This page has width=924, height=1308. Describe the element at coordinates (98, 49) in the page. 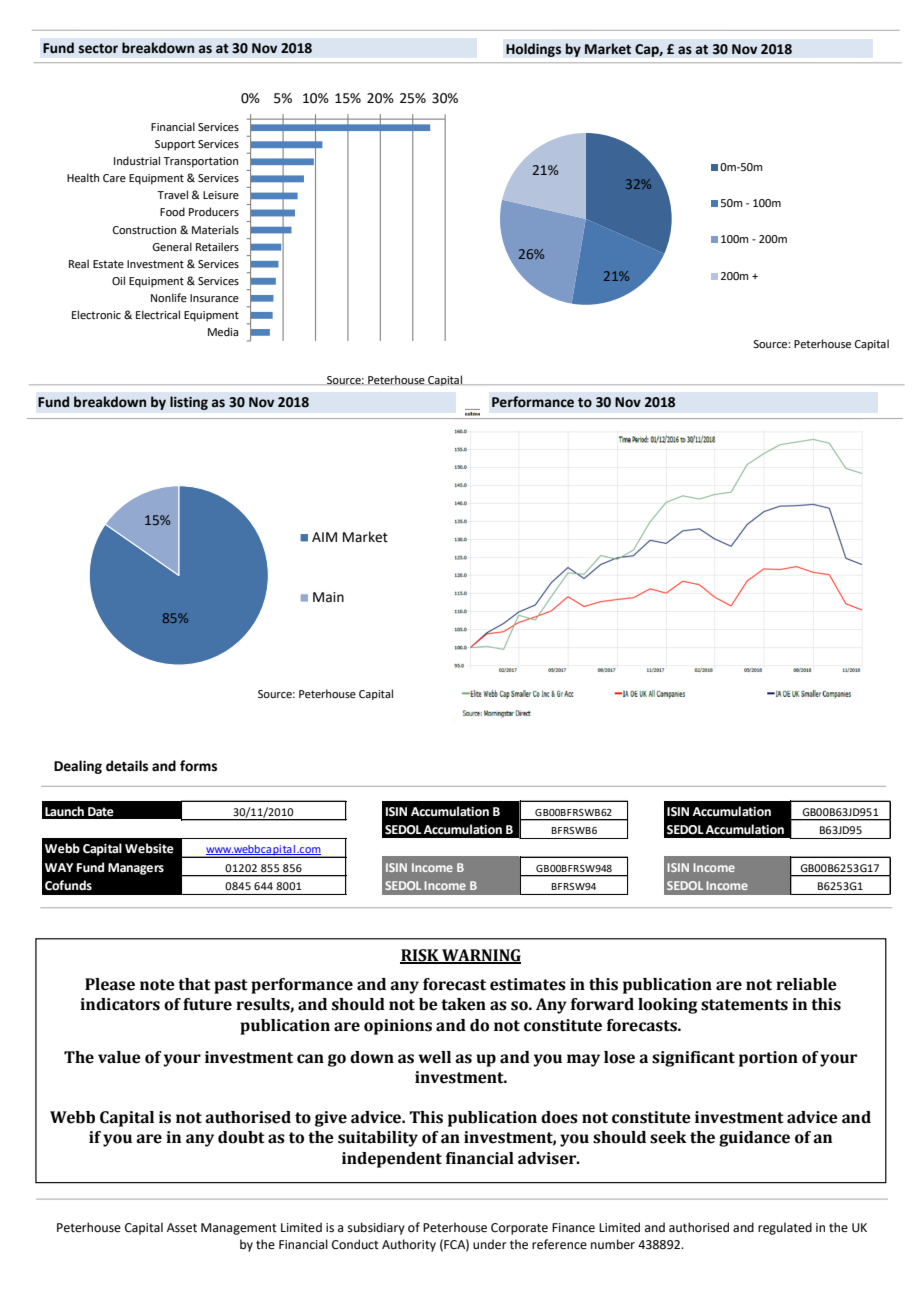

I see `sector` at that location.
